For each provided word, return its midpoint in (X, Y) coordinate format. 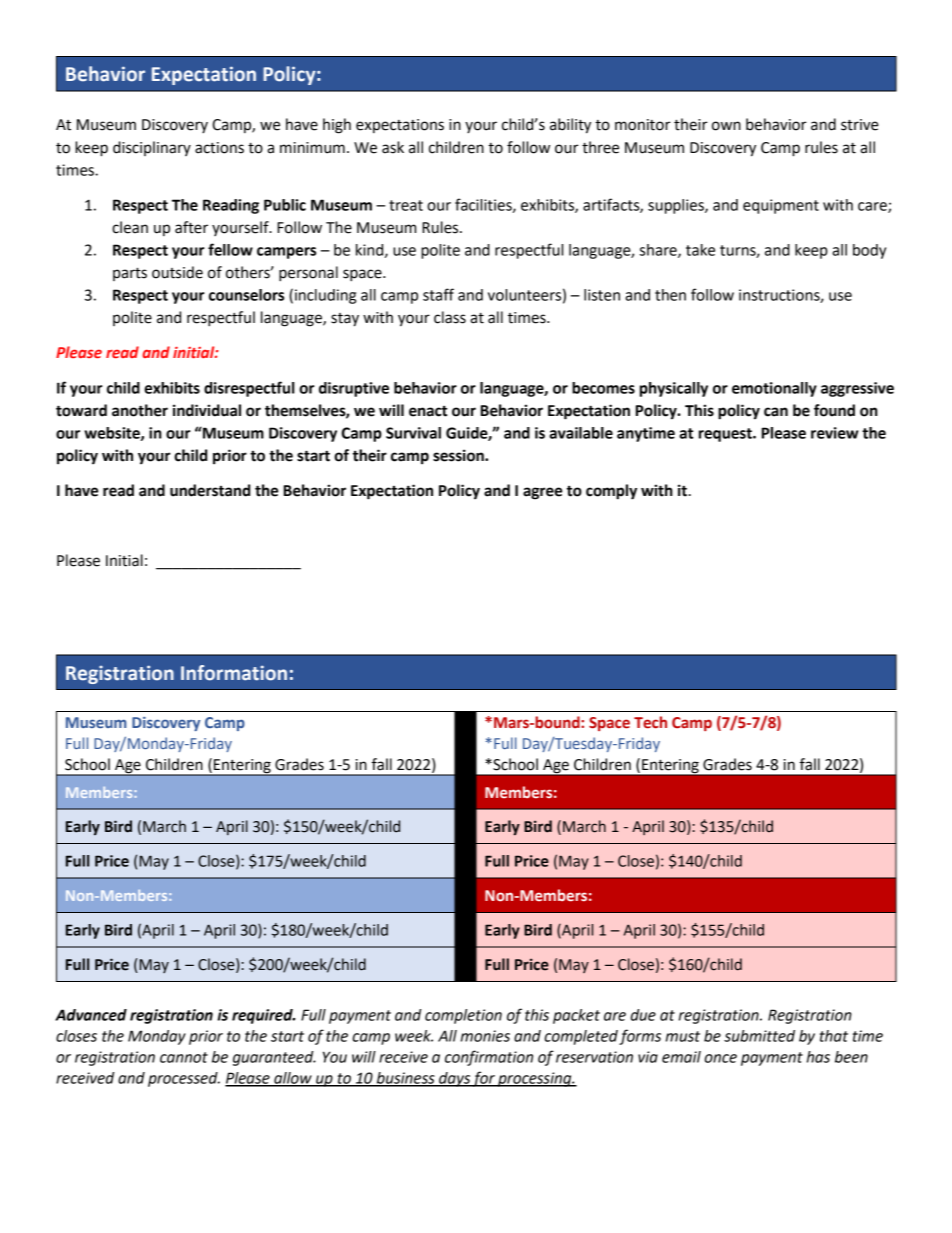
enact (428, 411)
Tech (650, 722)
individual (207, 410)
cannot (184, 1057)
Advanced (91, 1015)
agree (542, 493)
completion (463, 1016)
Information (234, 673)
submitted (759, 1036)
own (726, 126)
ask (393, 147)
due (643, 1015)
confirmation (489, 1058)
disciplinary (152, 148)
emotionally (774, 389)
